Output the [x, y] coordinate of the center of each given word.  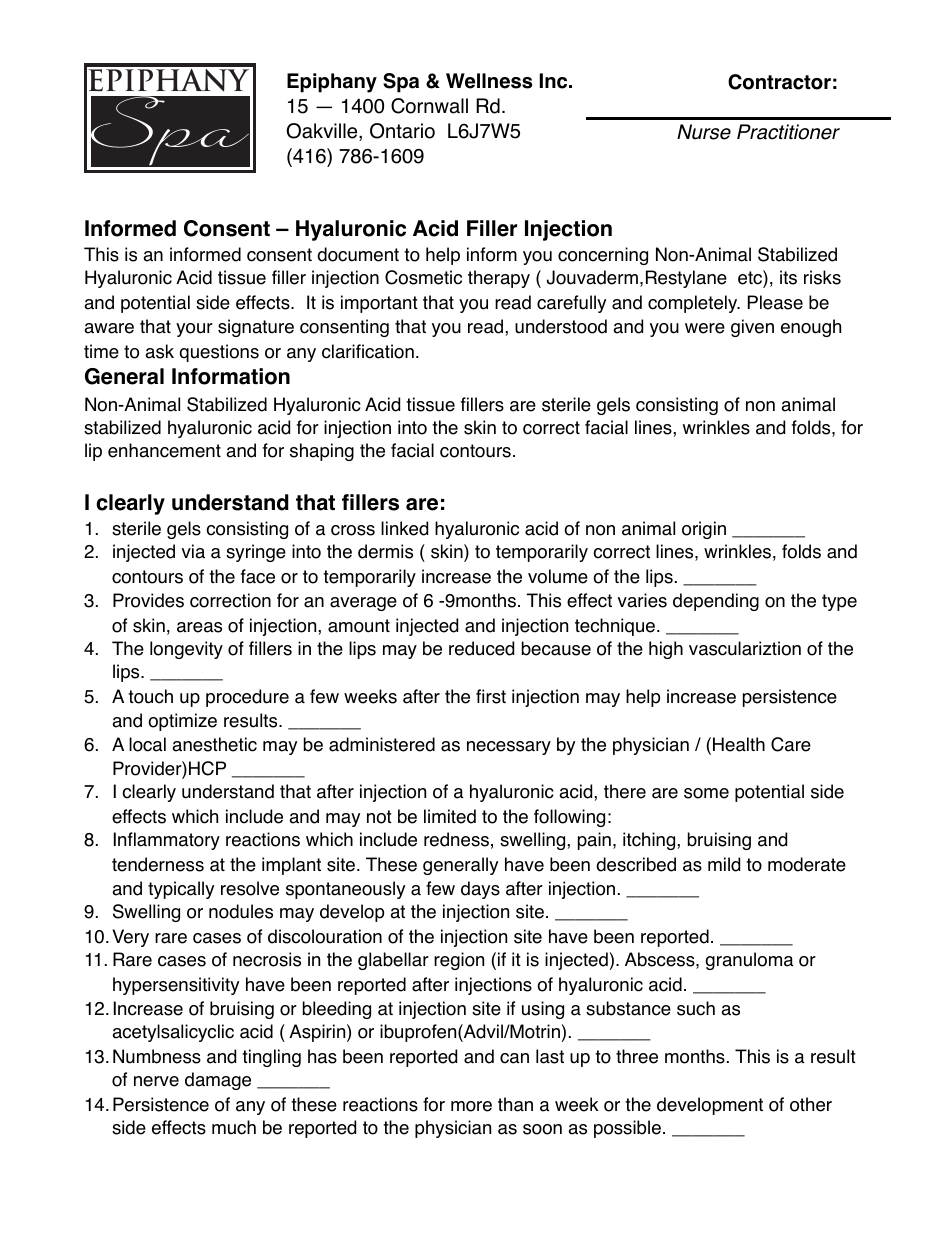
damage [218, 1081]
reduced [481, 648]
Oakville [323, 132]
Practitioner [788, 132]
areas [199, 627]
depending [716, 602]
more [471, 1106]
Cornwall [429, 106]
